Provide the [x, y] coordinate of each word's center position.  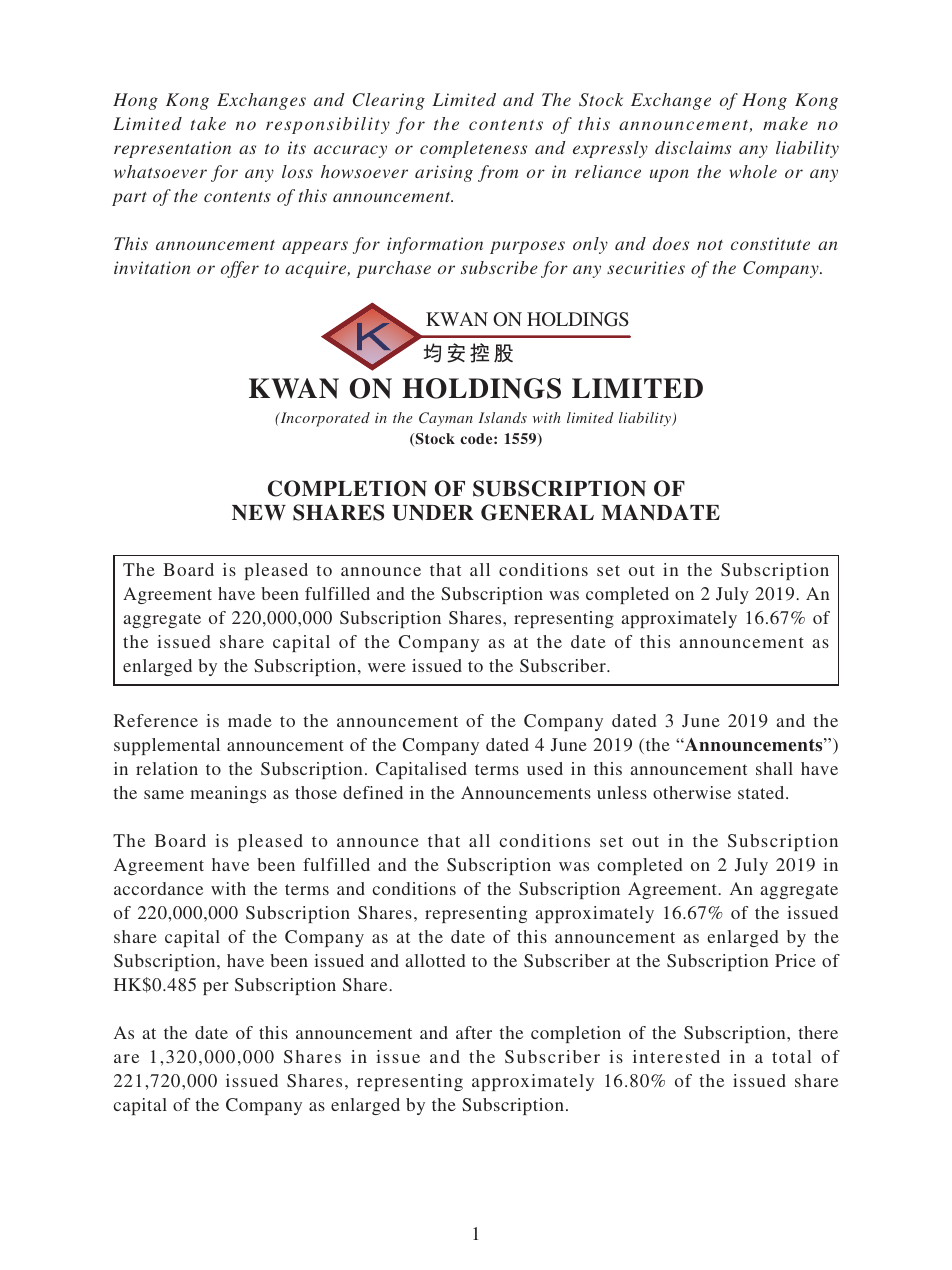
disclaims [693, 147]
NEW [259, 513]
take [208, 123]
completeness [473, 149]
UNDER [433, 513]
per [216, 988]
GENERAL [537, 512]
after [474, 1032]
